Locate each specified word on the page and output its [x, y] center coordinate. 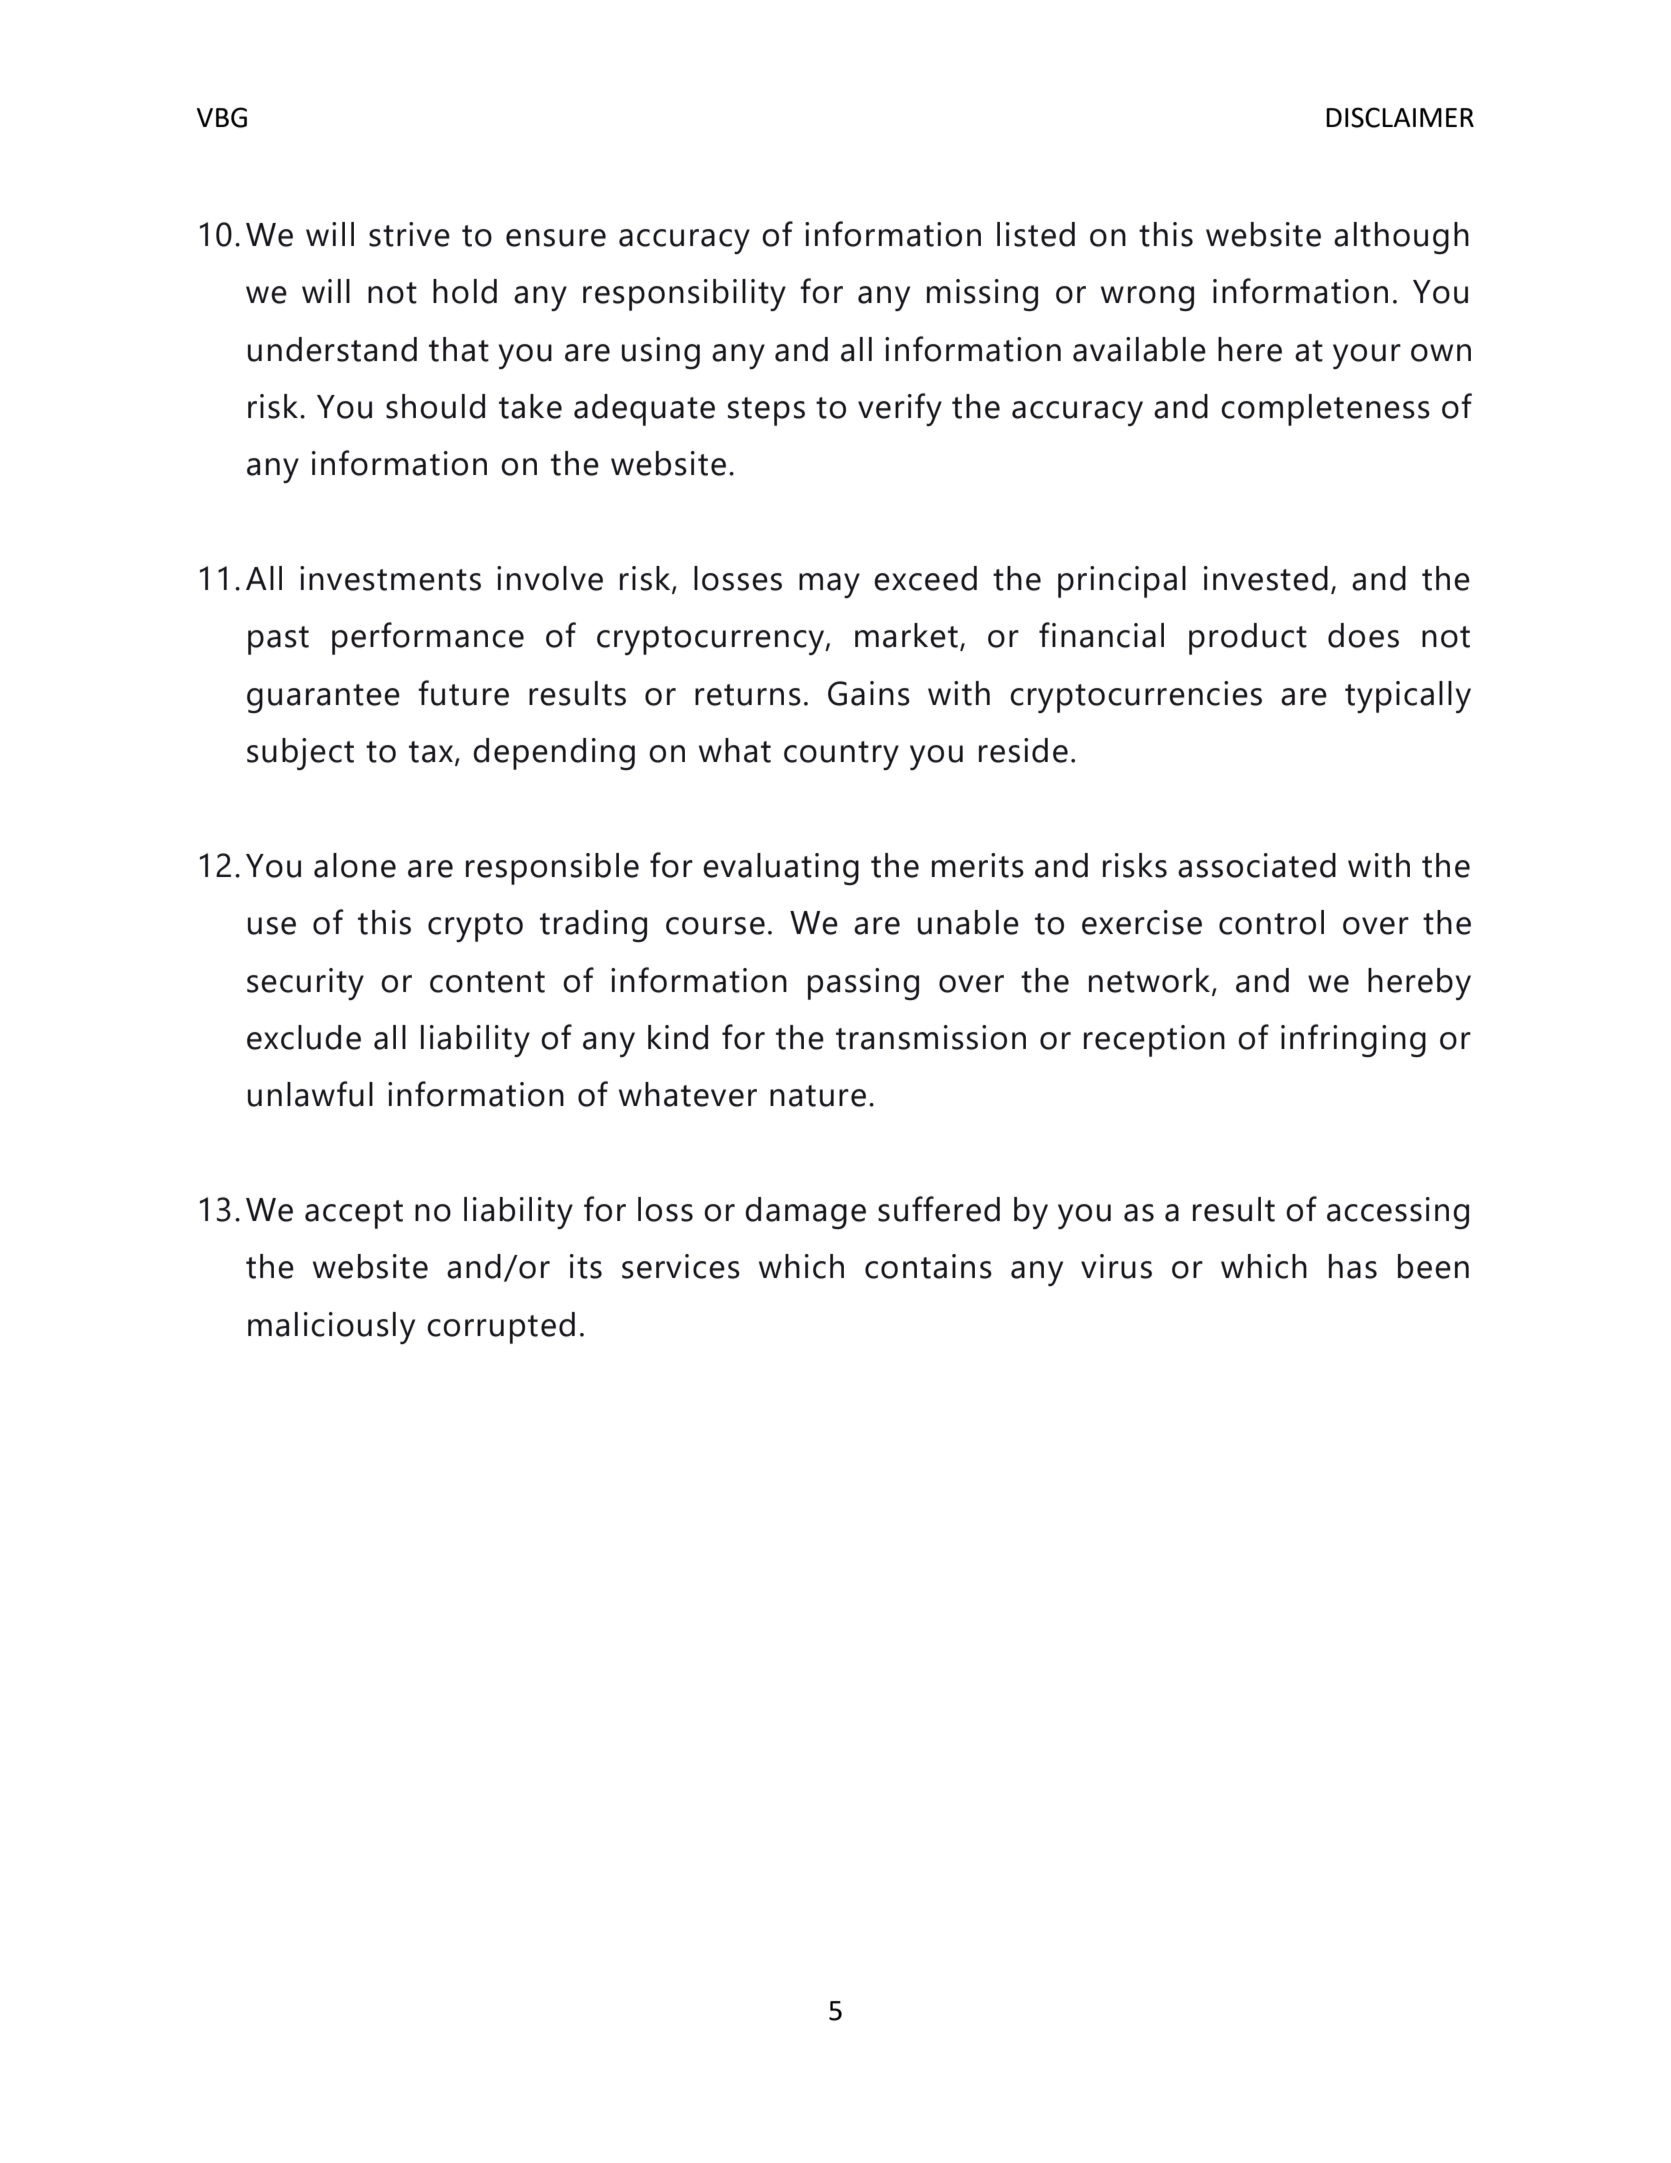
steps [766, 411]
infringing [1353, 1040]
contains [928, 1266]
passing [863, 984]
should [435, 406]
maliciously [331, 1328]
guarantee [323, 698]
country [841, 755]
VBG [222, 117]
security [305, 984]
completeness [1325, 410]
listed [1036, 234]
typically [1408, 697]
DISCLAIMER [1400, 117]
